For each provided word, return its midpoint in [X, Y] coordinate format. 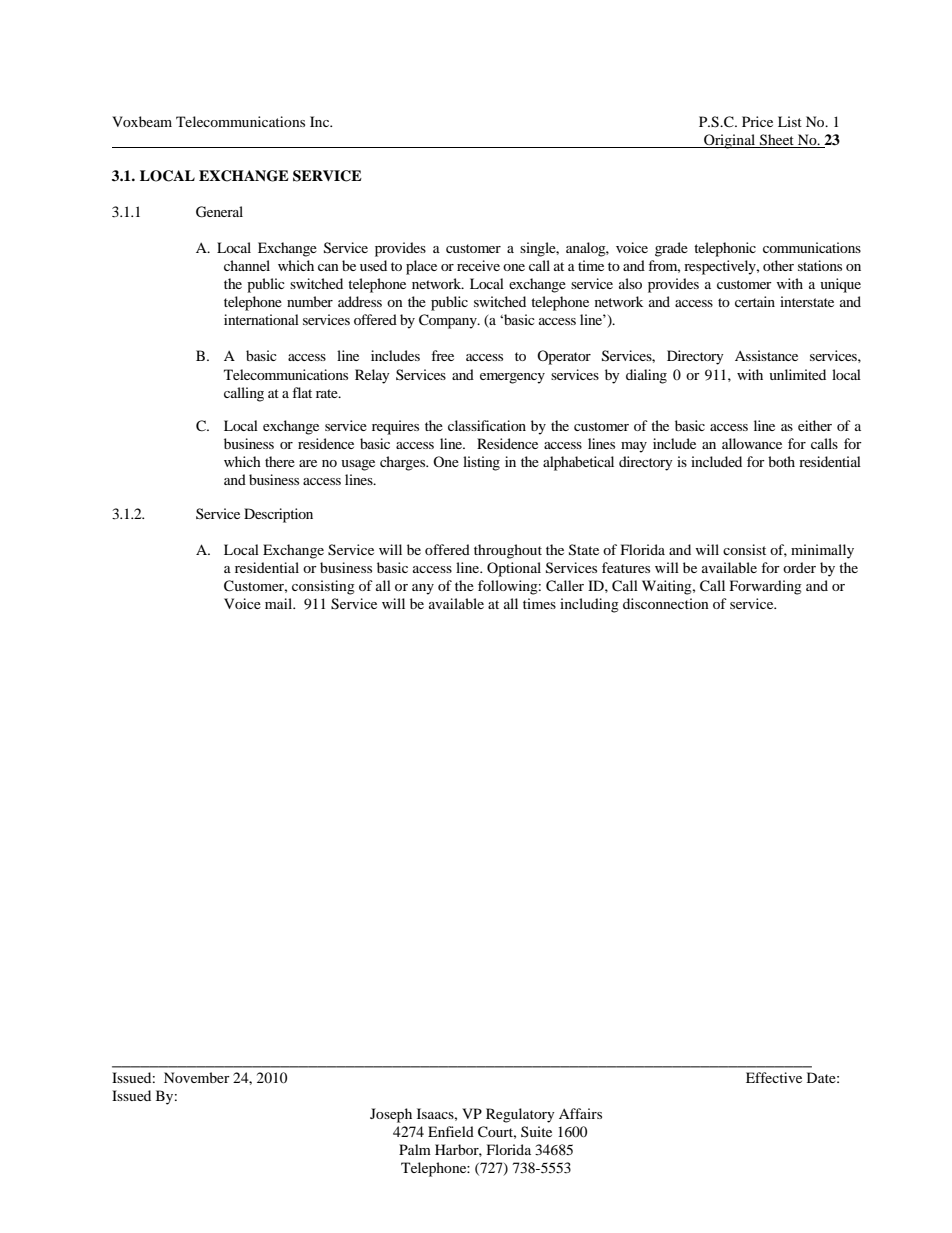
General [219, 212]
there [280, 461]
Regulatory [520, 1115]
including [589, 605]
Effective [774, 1077]
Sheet [777, 141]
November [197, 1077]
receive [478, 265]
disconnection [666, 603]
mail [279, 603]
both [781, 461]
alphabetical [578, 463]
